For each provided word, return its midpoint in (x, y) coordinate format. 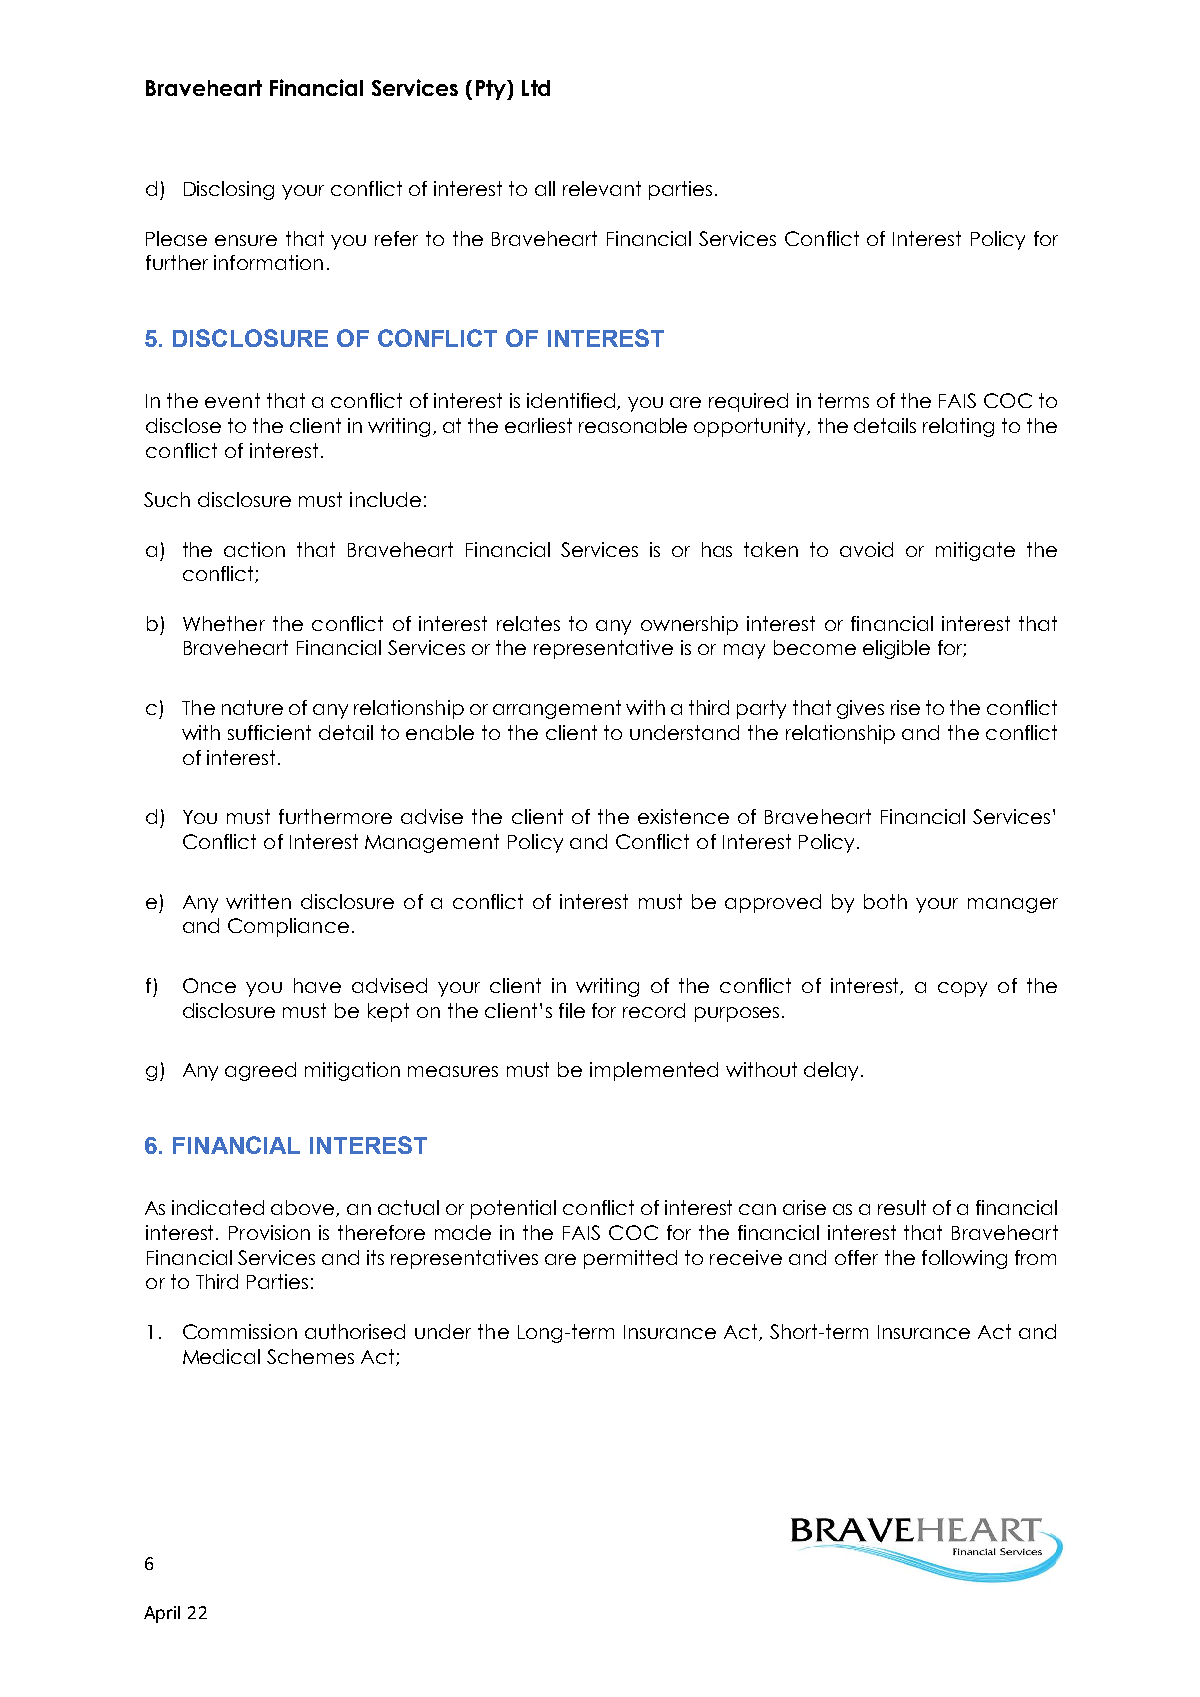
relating (958, 427)
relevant (602, 188)
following (964, 1259)
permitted (630, 1259)
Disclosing (229, 190)
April (162, 1614)
